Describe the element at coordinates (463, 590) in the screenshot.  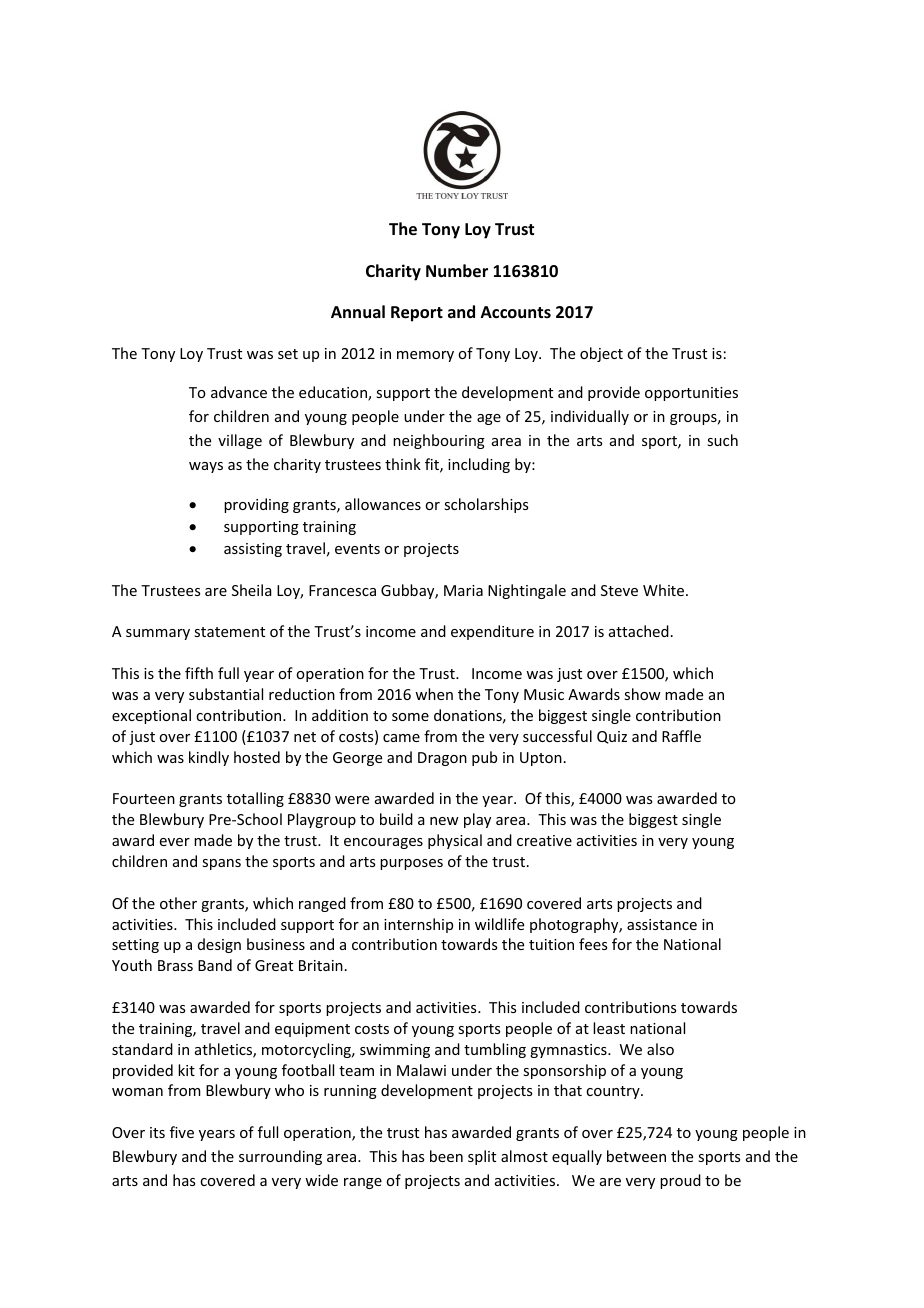
I see `Maria` at that location.
